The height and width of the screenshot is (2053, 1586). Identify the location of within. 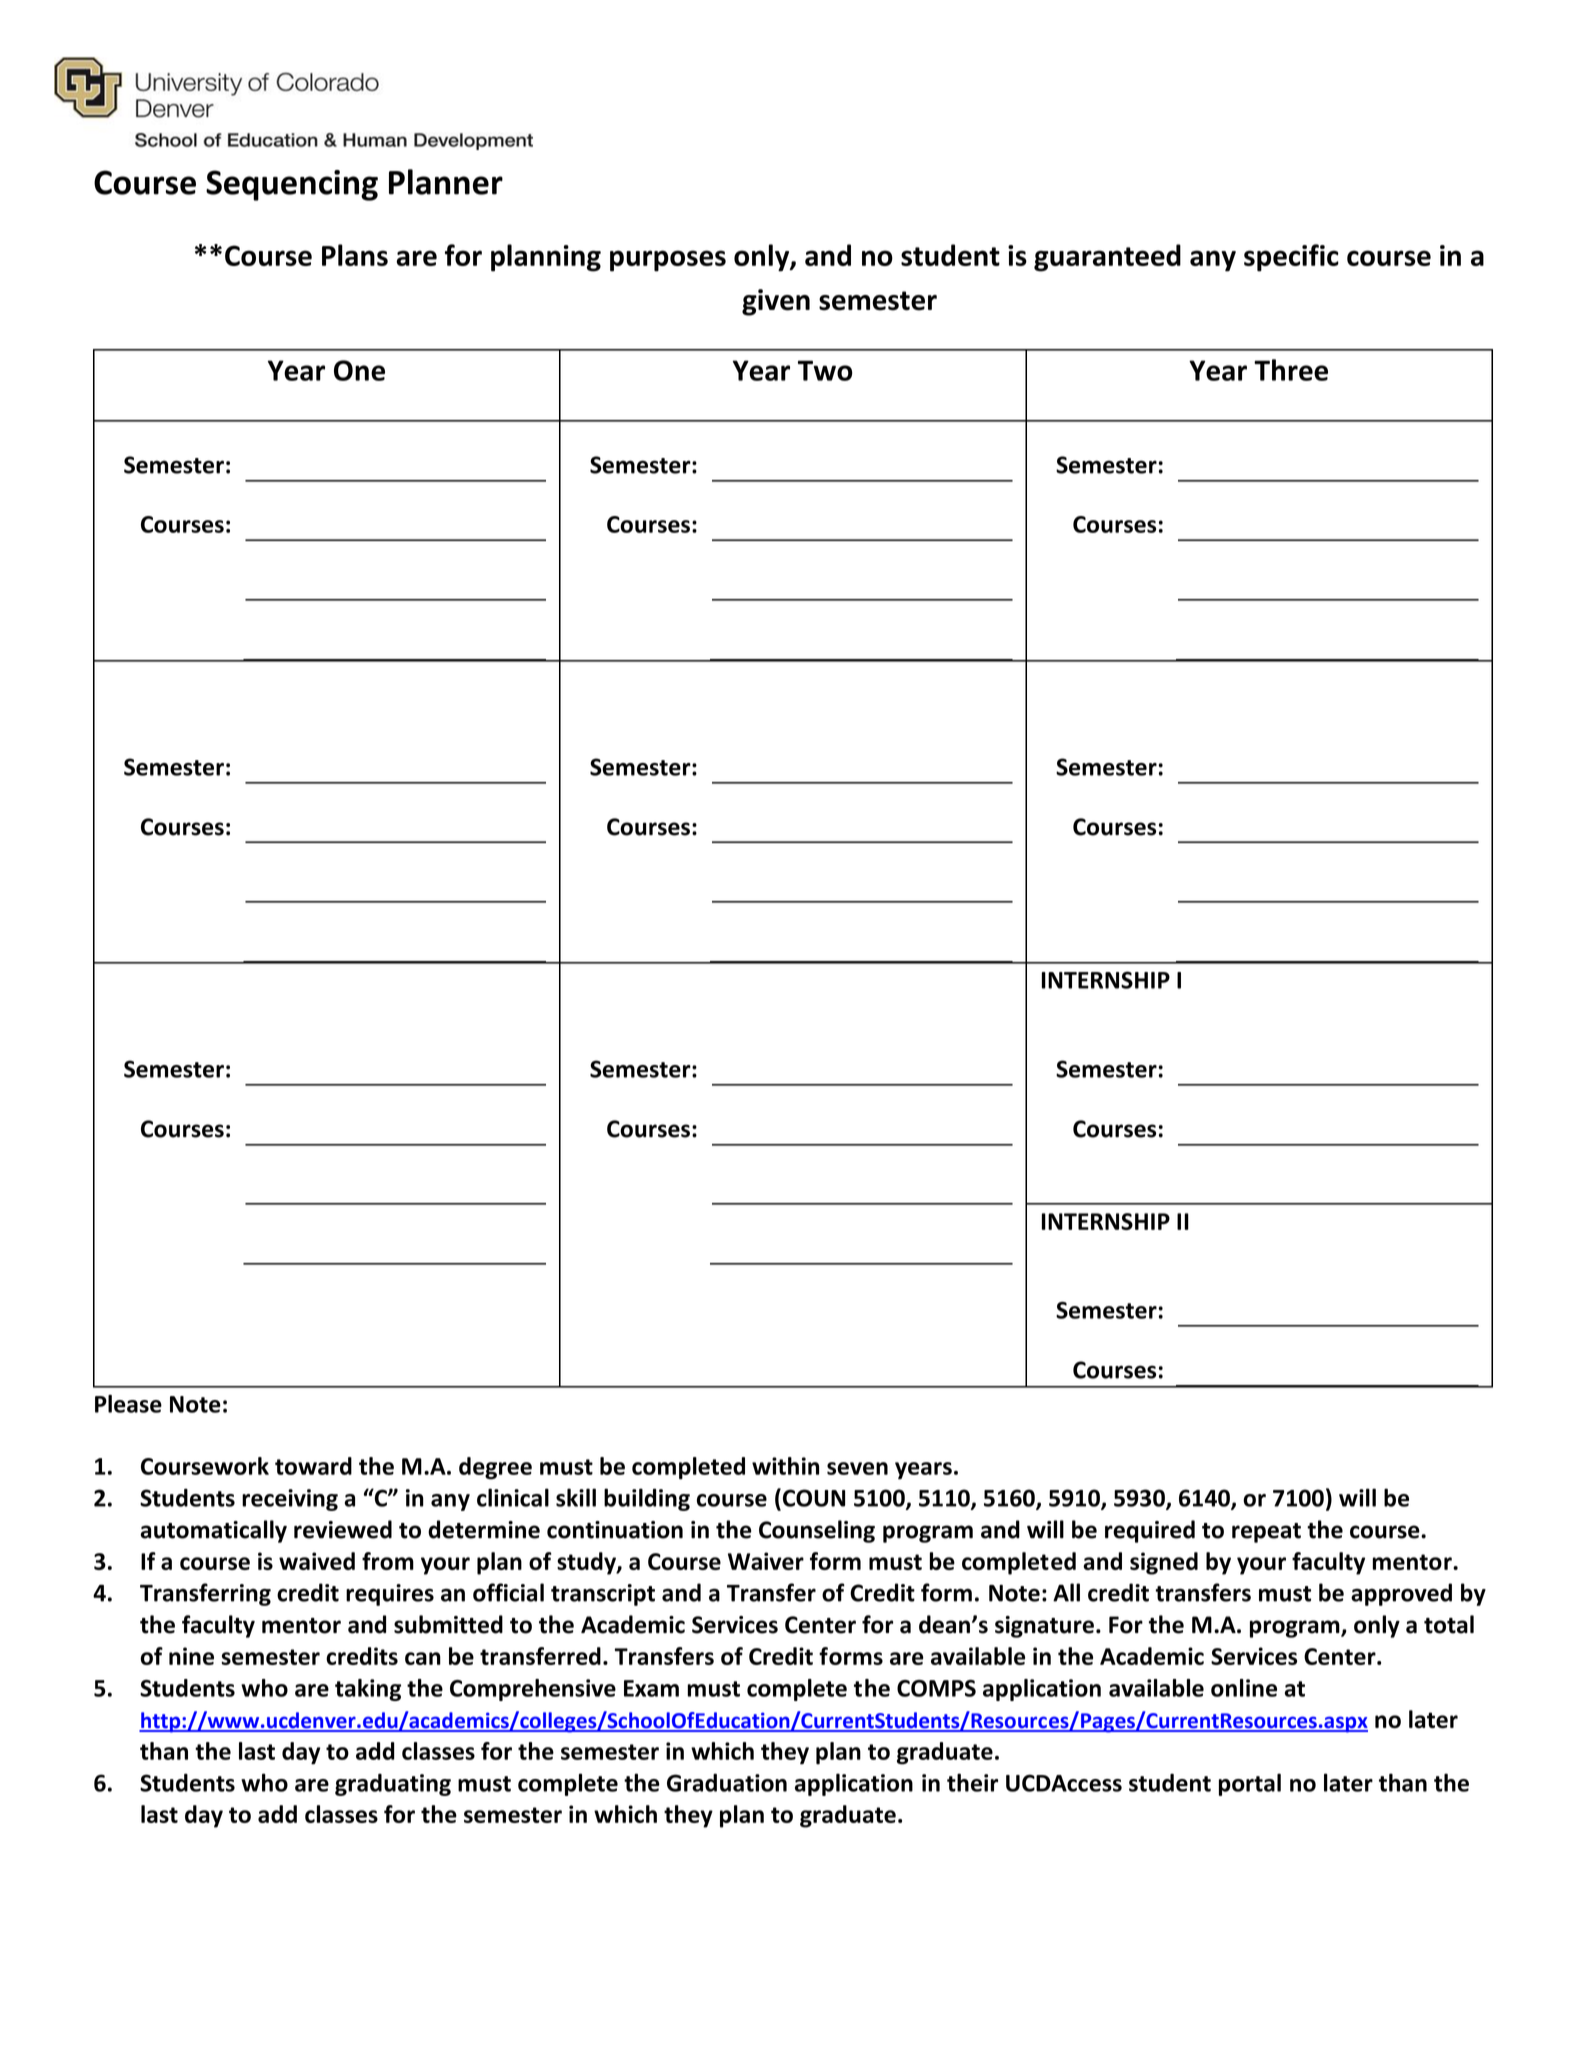
(785, 1466).
